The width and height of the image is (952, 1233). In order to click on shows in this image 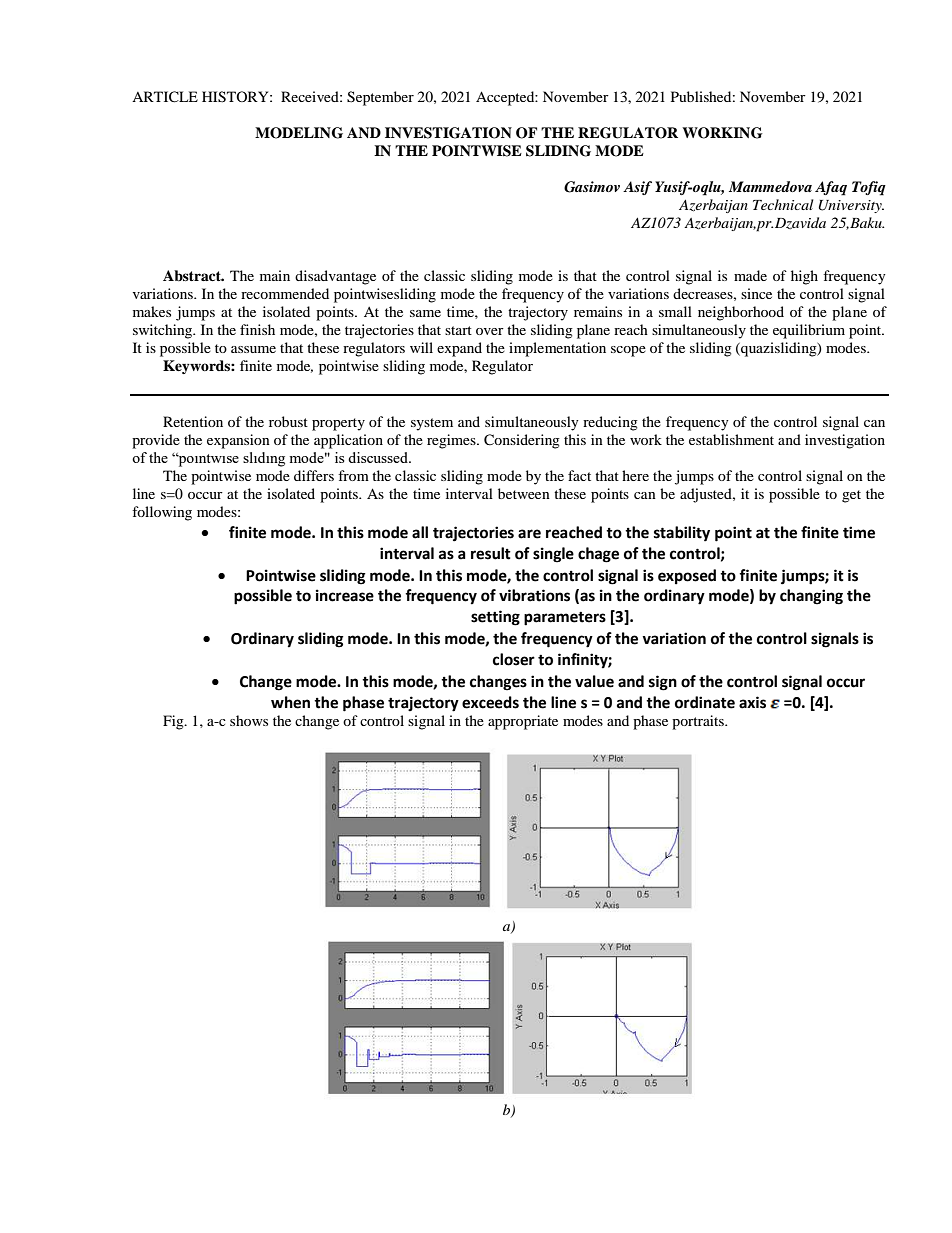, I will do `click(249, 720)`.
